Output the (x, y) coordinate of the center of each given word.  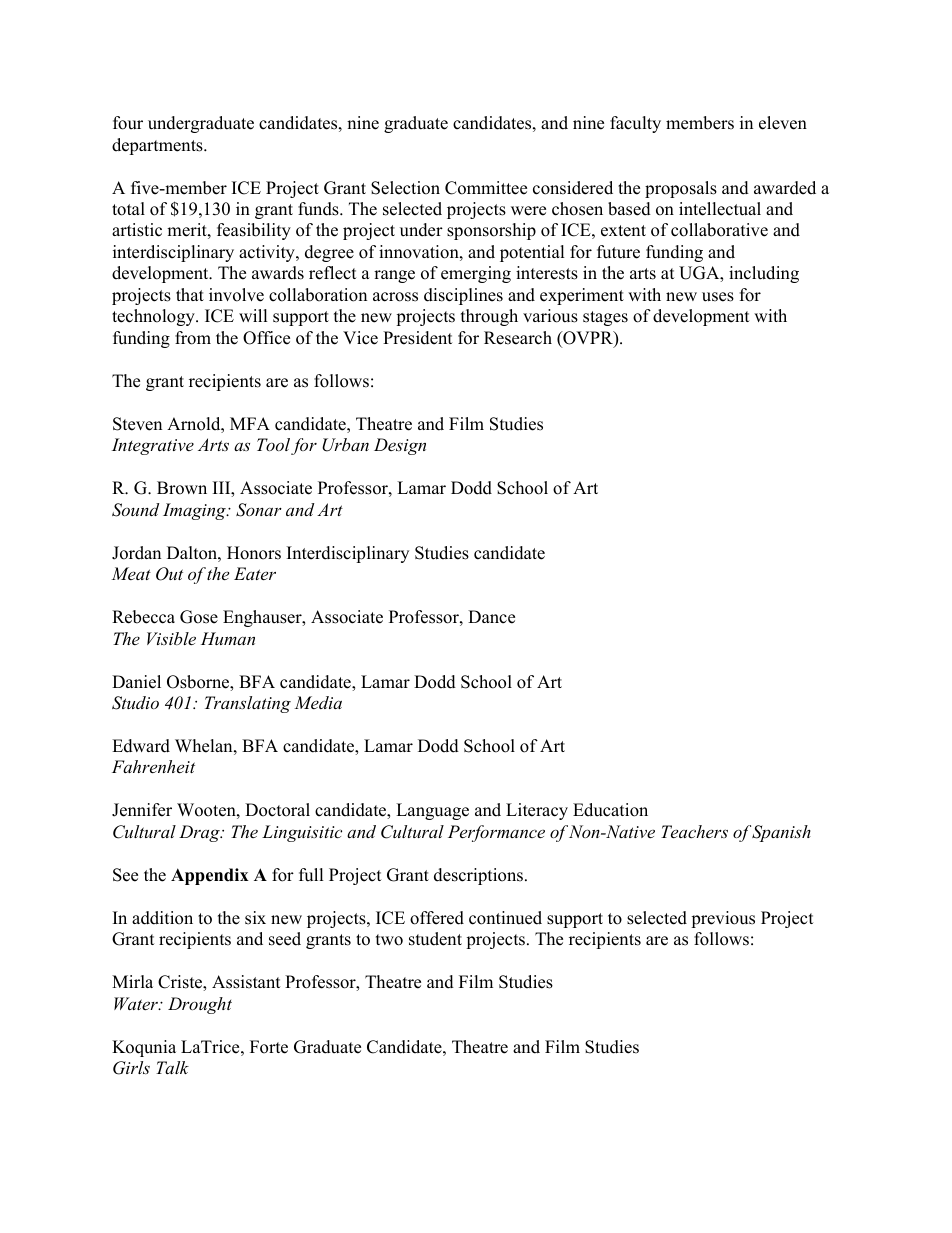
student (435, 939)
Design (400, 446)
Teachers (694, 831)
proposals (681, 189)
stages (605, 318)
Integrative (153, 446)
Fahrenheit (153, 766)
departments (158, 146)
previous (723, 919)
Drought (200, 1005)
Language (432, 811)
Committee (486, 188)
